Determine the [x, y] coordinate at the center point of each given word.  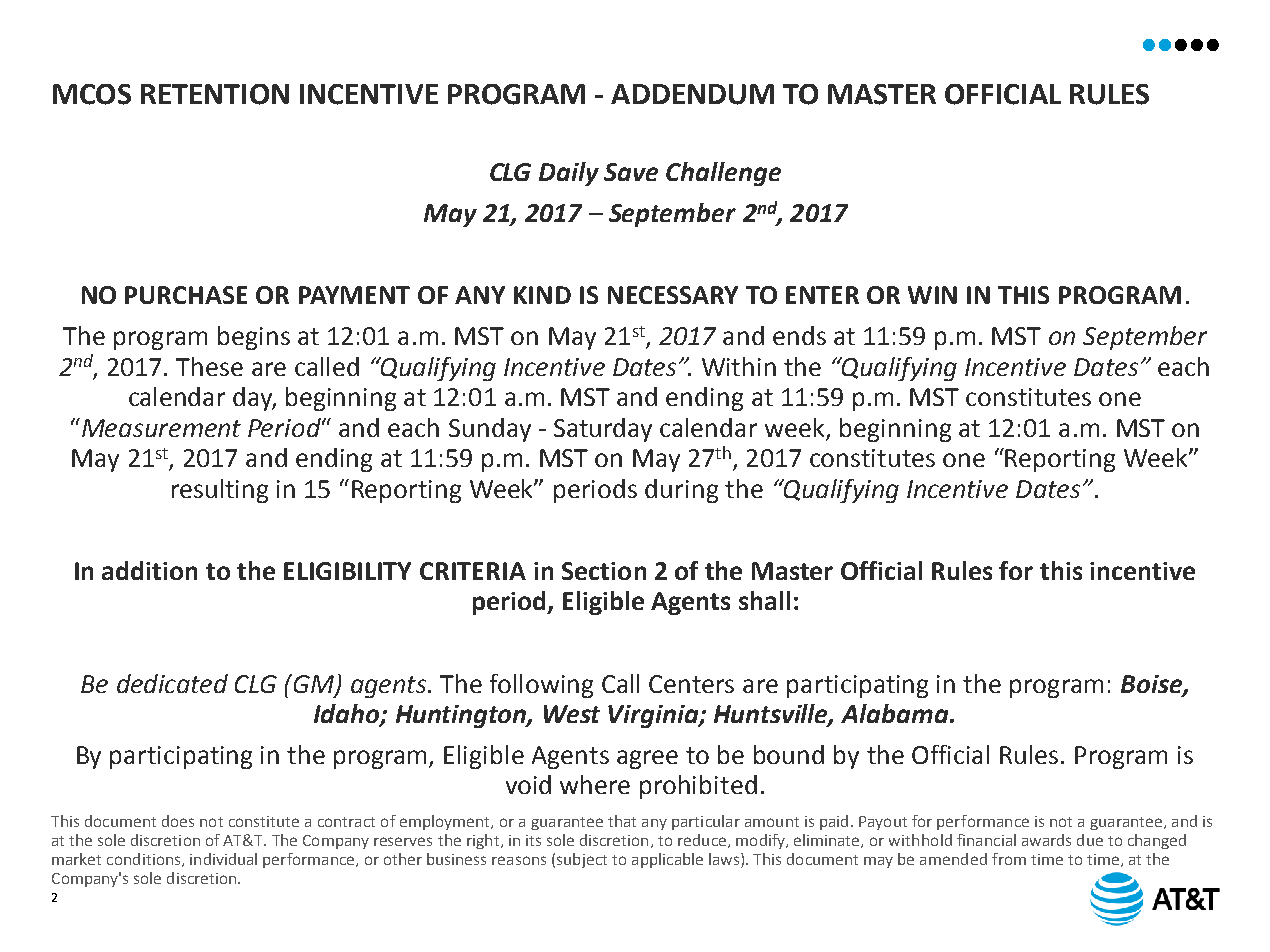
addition [149, 570]
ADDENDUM [692, 94]
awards [1046, 840]
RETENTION [215, 94]
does [178, 821]
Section [604, 571]
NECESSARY [673, 295]
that [622, 821]
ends [799, 335]
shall [764, 600]
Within [739, 366]
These [209, 366]
